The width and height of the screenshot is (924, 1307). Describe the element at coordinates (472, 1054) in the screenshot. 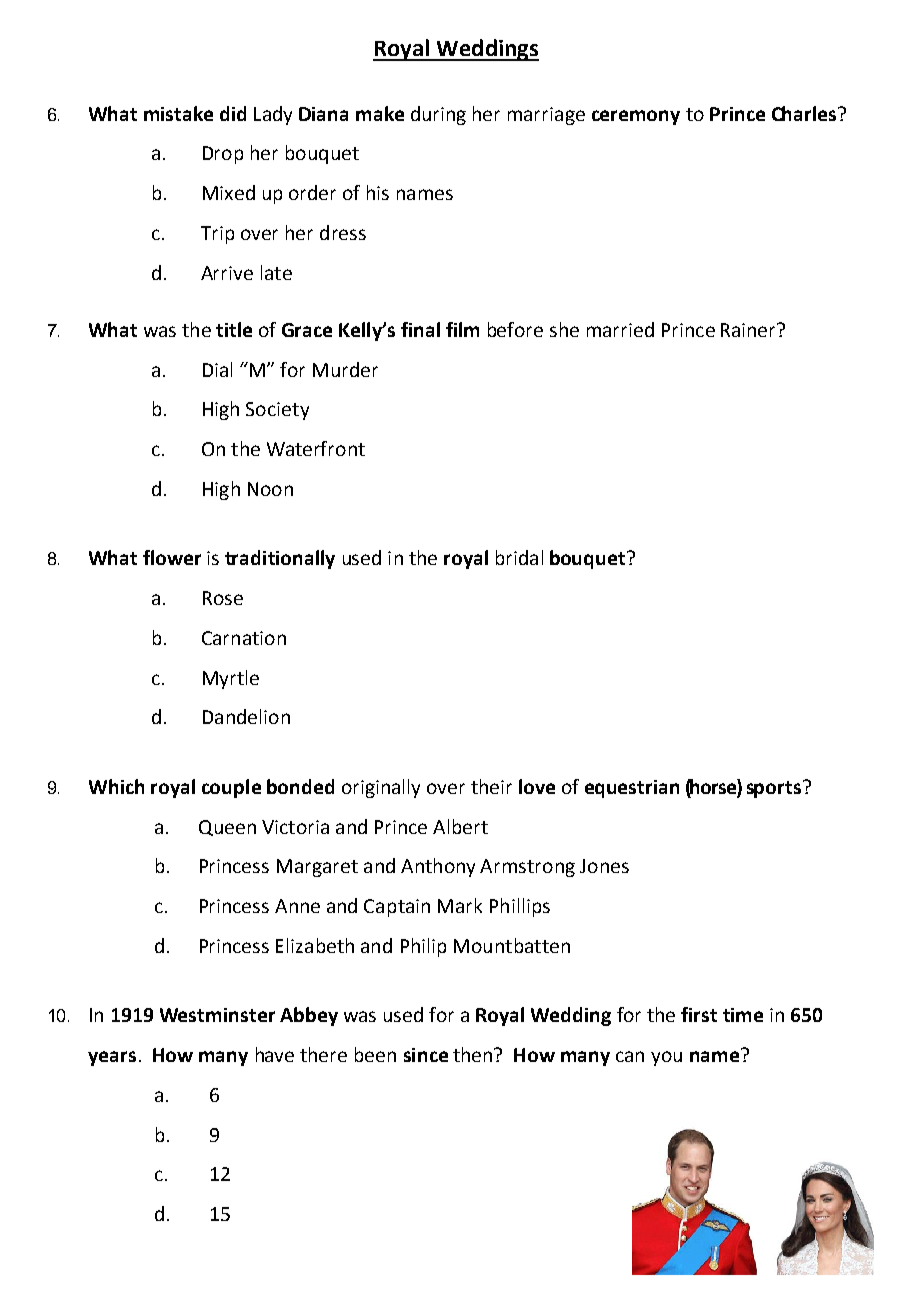

I see `then` at that location.
